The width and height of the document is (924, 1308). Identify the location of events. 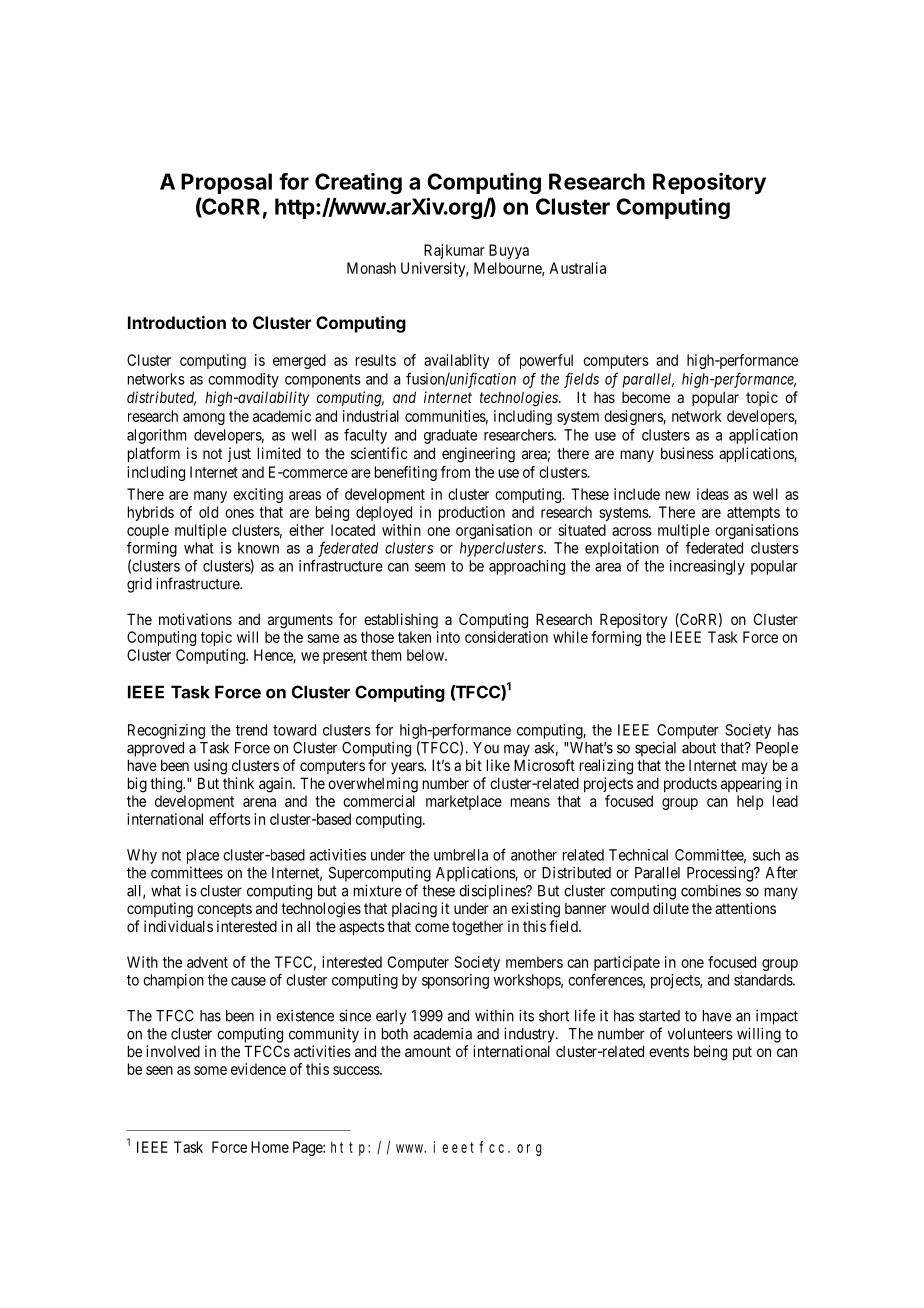
(669, 1051).
